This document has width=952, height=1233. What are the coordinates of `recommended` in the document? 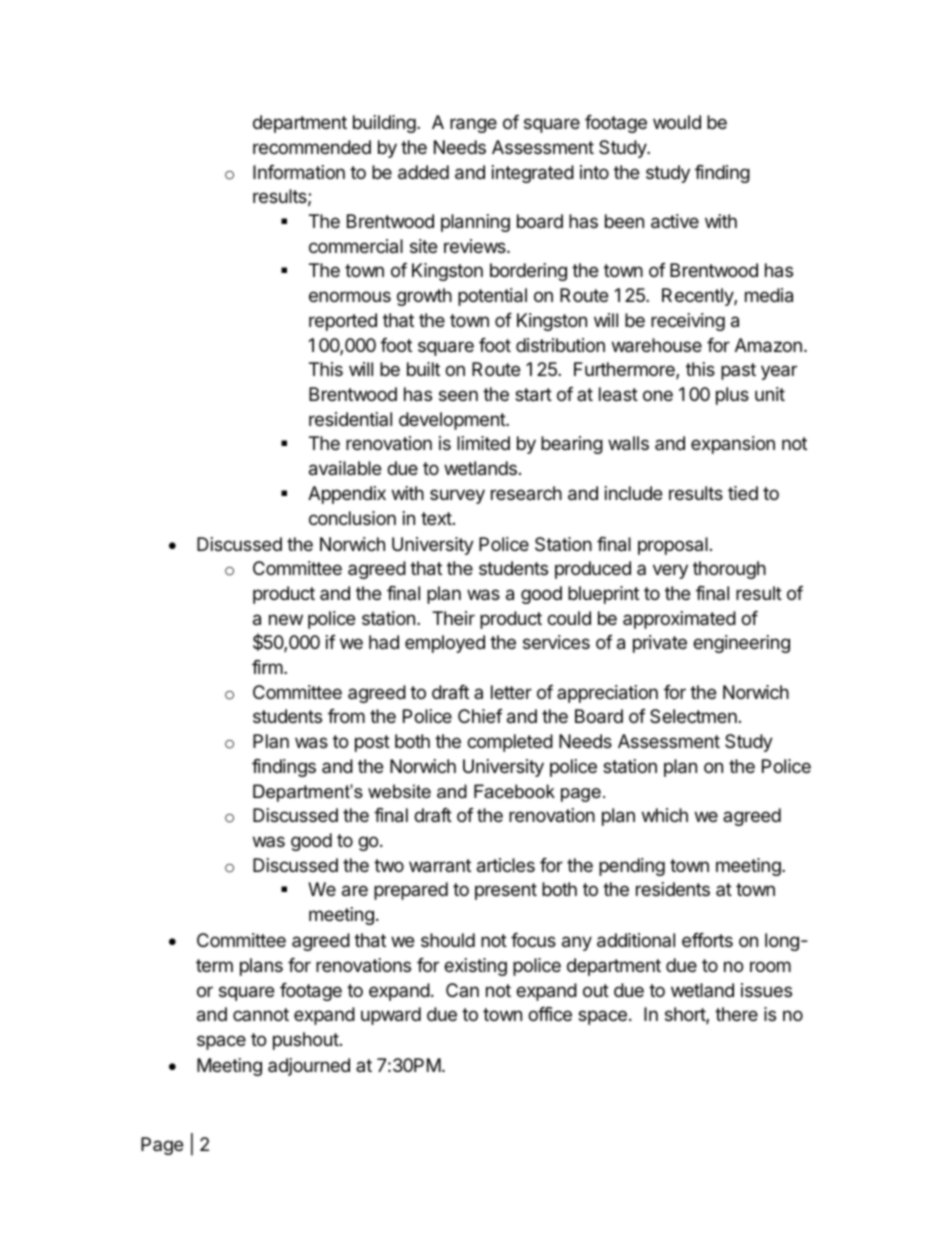 It's located at (312, 147).
